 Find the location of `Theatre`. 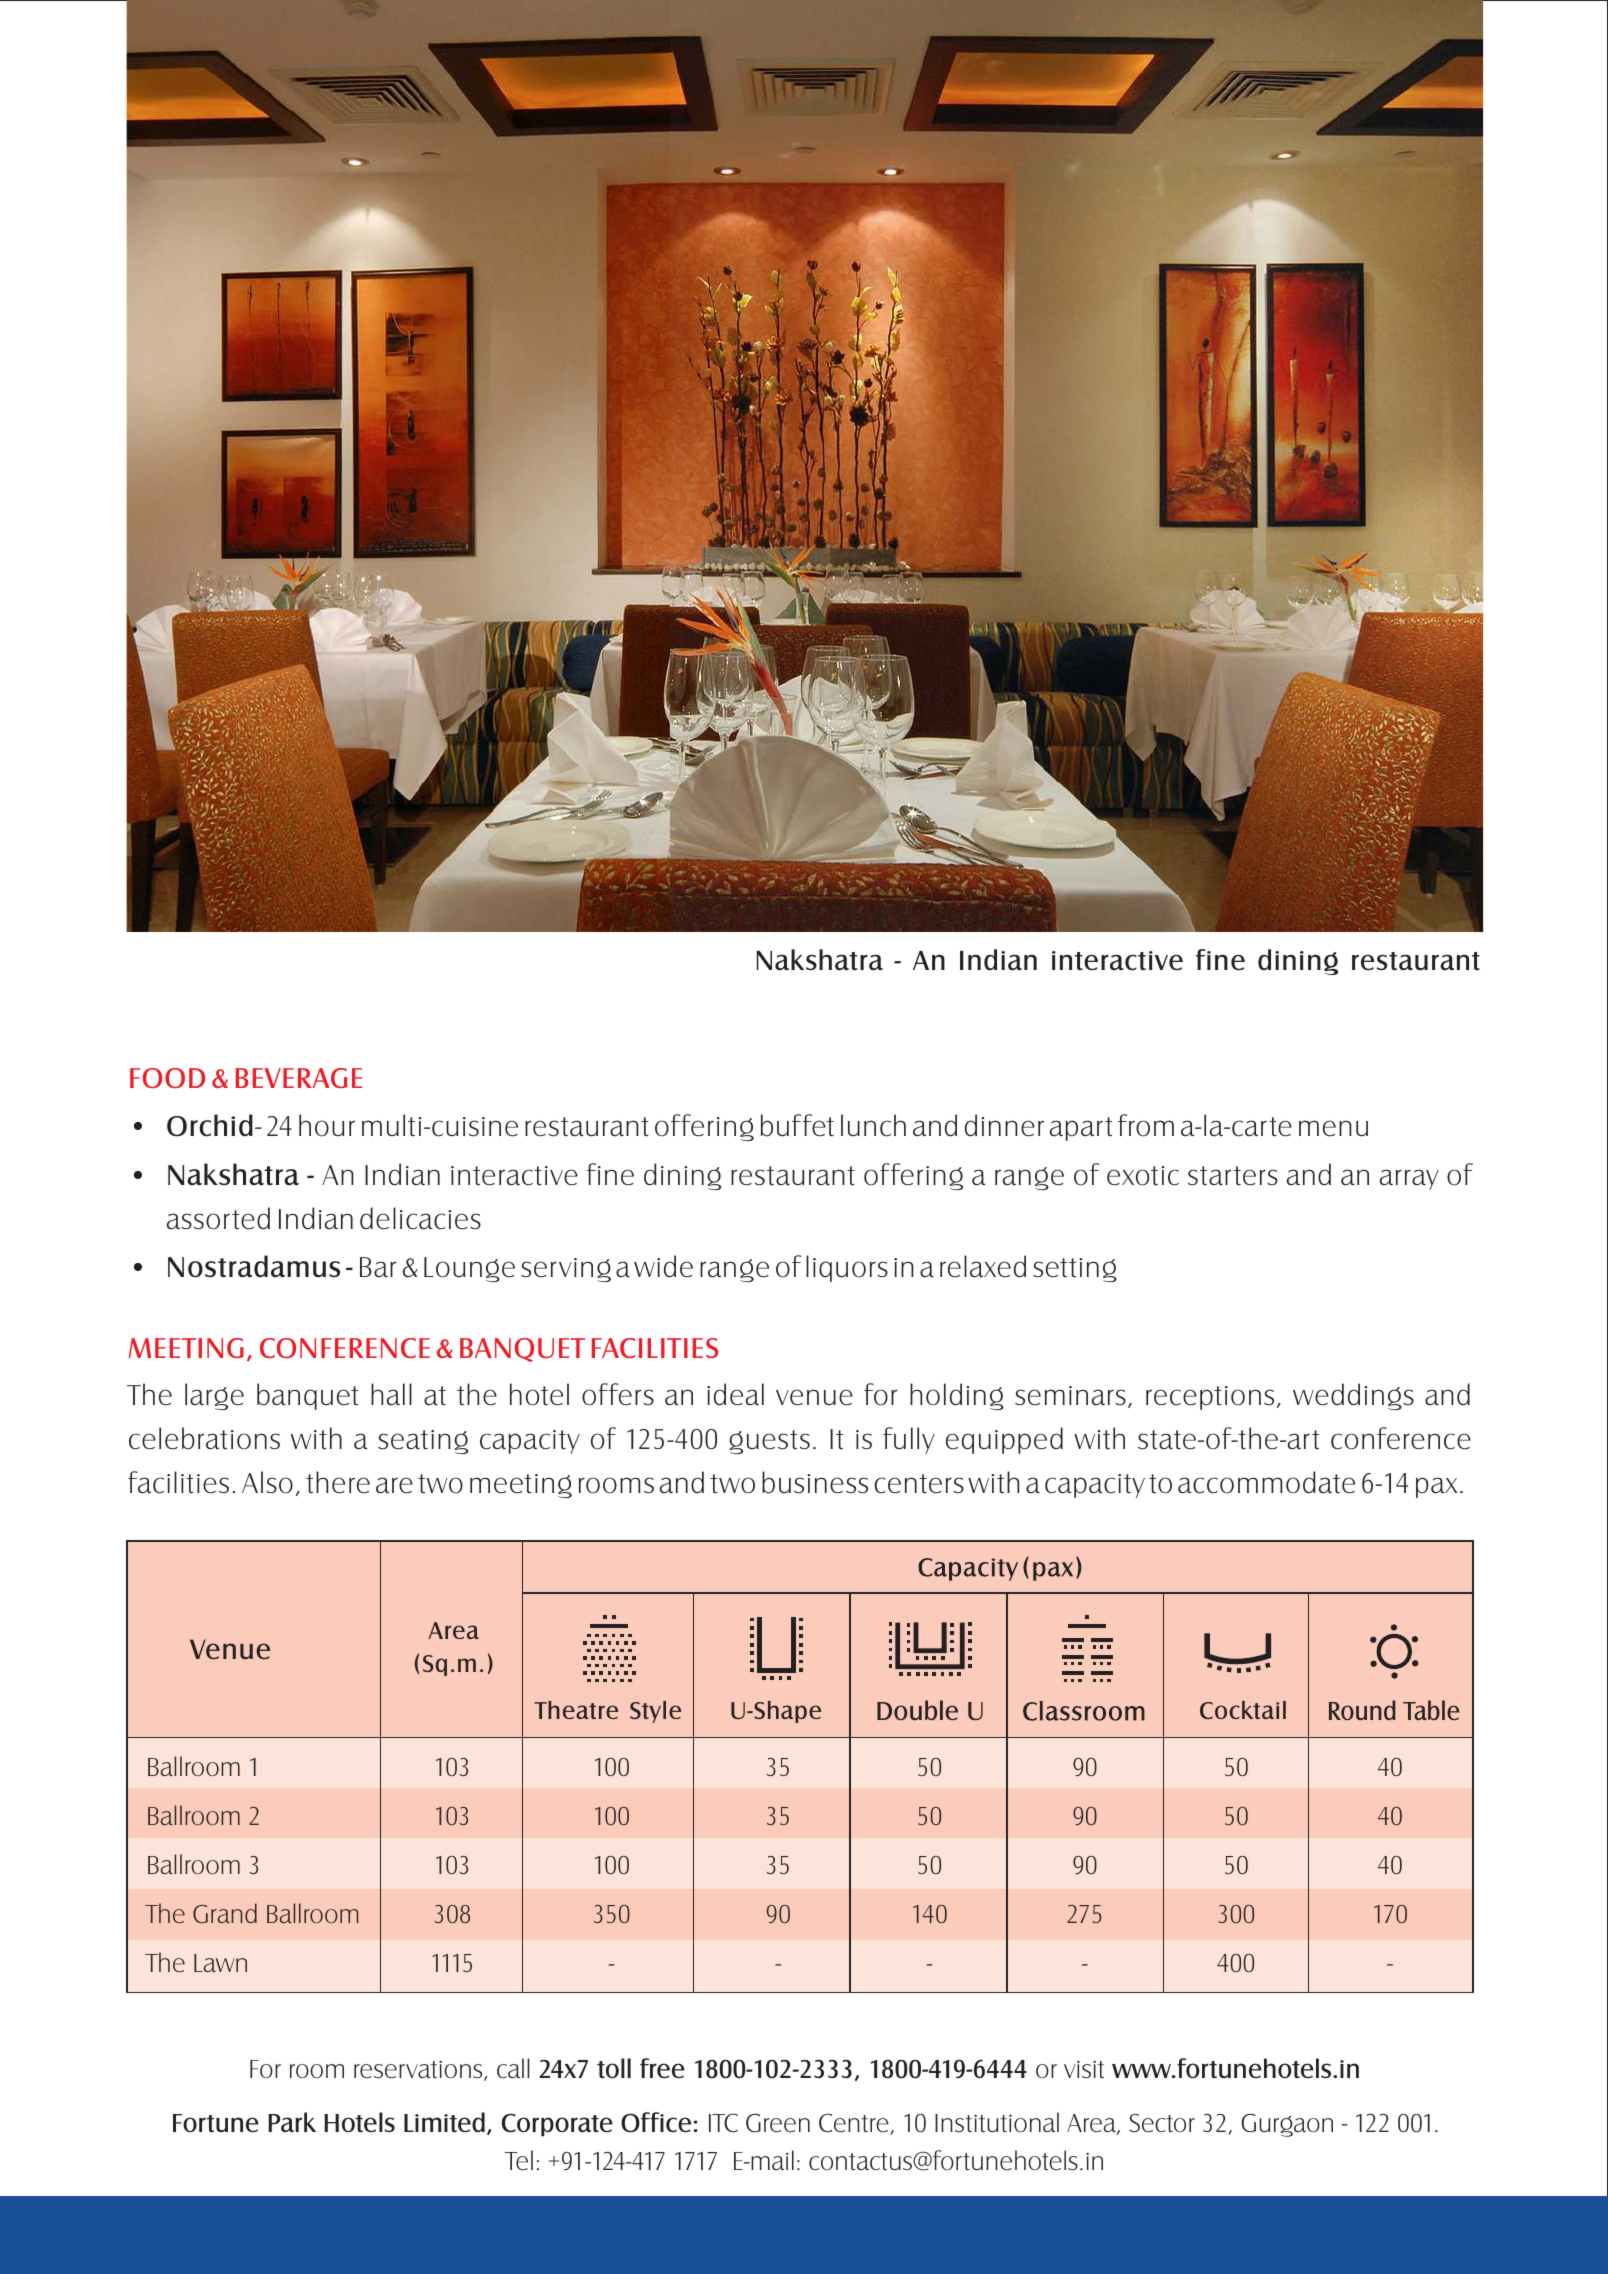

Theatre is located at coordinates (576, 1710).
